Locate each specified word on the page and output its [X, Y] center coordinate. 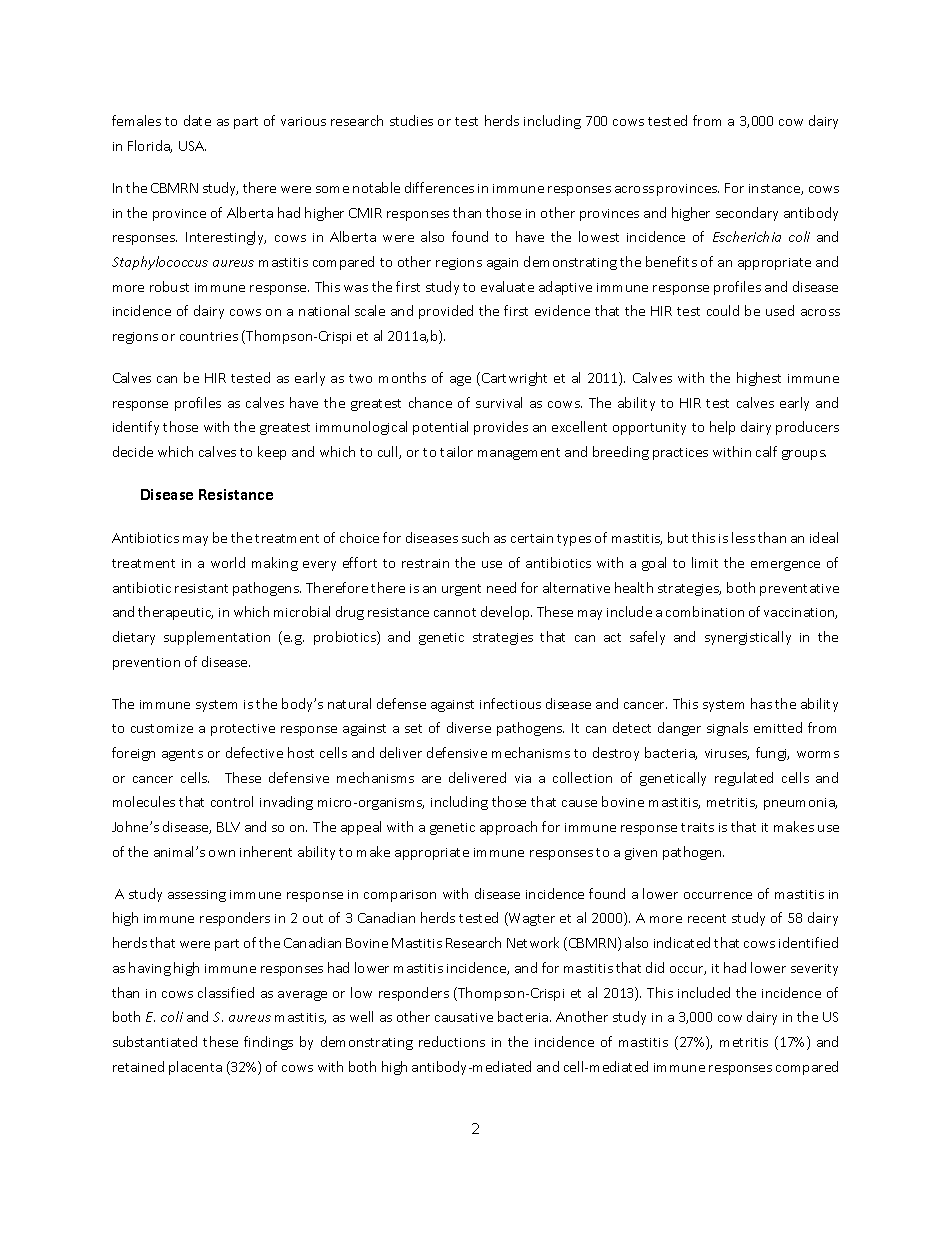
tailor [456, 451]
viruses [727, 754]
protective [243, 730]
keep [272, 453]
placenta [195, 1068]
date [197, 120]
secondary [747, 214]
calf [766, 451]
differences [439, 187]
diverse [469, 727]
